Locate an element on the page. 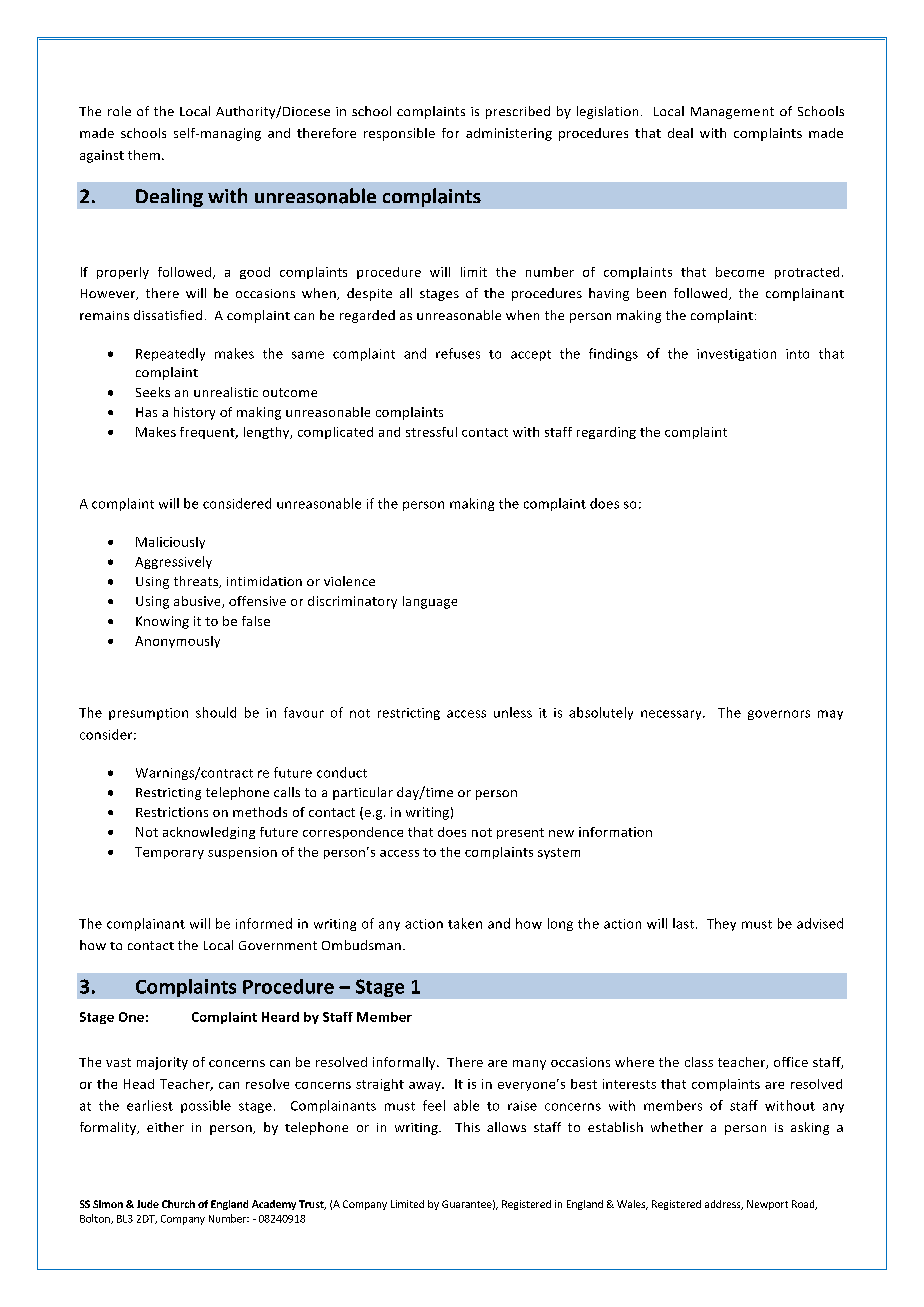 The width and height of the image is (924, 1307). administering is located at coordinates (509, 134).
